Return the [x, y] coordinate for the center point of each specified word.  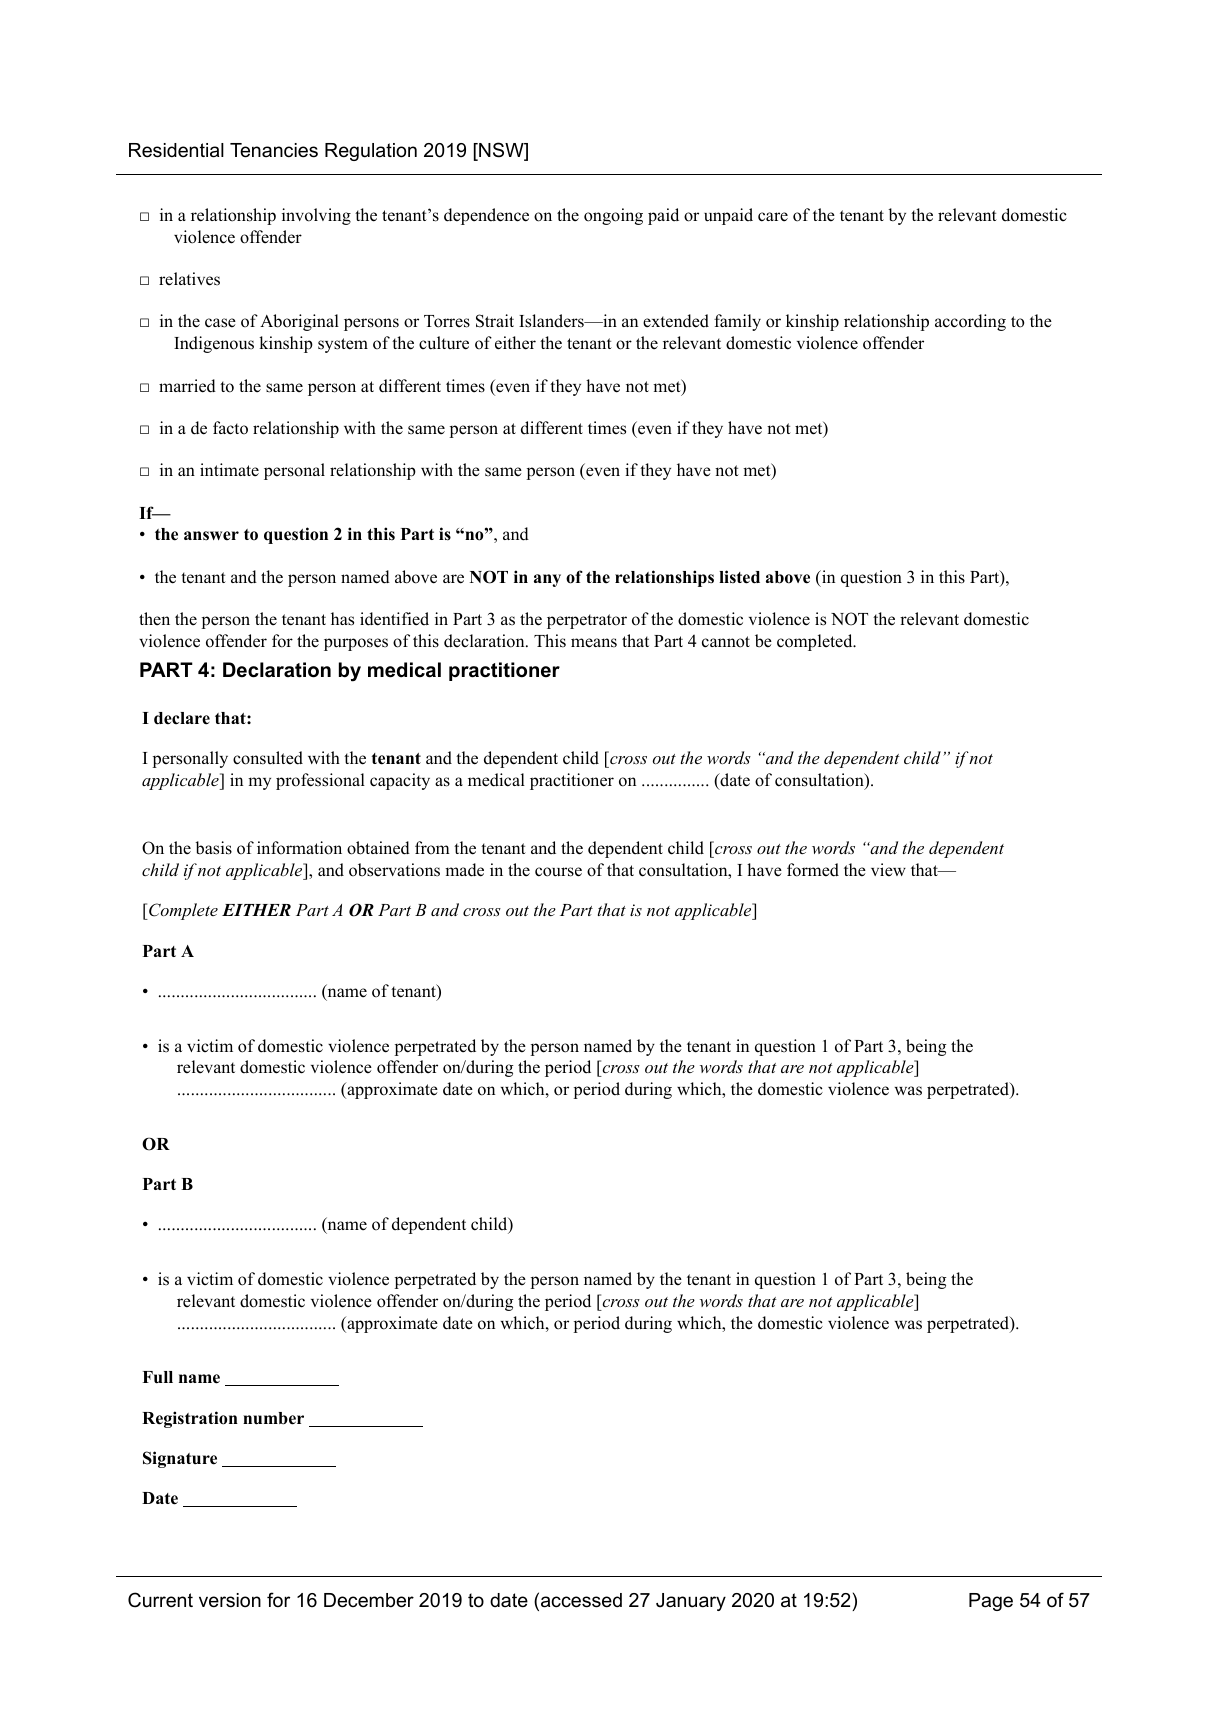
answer [211, 536]
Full [157, 1377]
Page [991, 1602]
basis [213, 848]
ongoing [613, 216]
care [773, 217]
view [888, 870]
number [273, 1418]
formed [813, 870]
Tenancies [274, 150]
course [558, 872]
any [547, 580]
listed [739, 577]
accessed [581, 1600]
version [230, 1600]
